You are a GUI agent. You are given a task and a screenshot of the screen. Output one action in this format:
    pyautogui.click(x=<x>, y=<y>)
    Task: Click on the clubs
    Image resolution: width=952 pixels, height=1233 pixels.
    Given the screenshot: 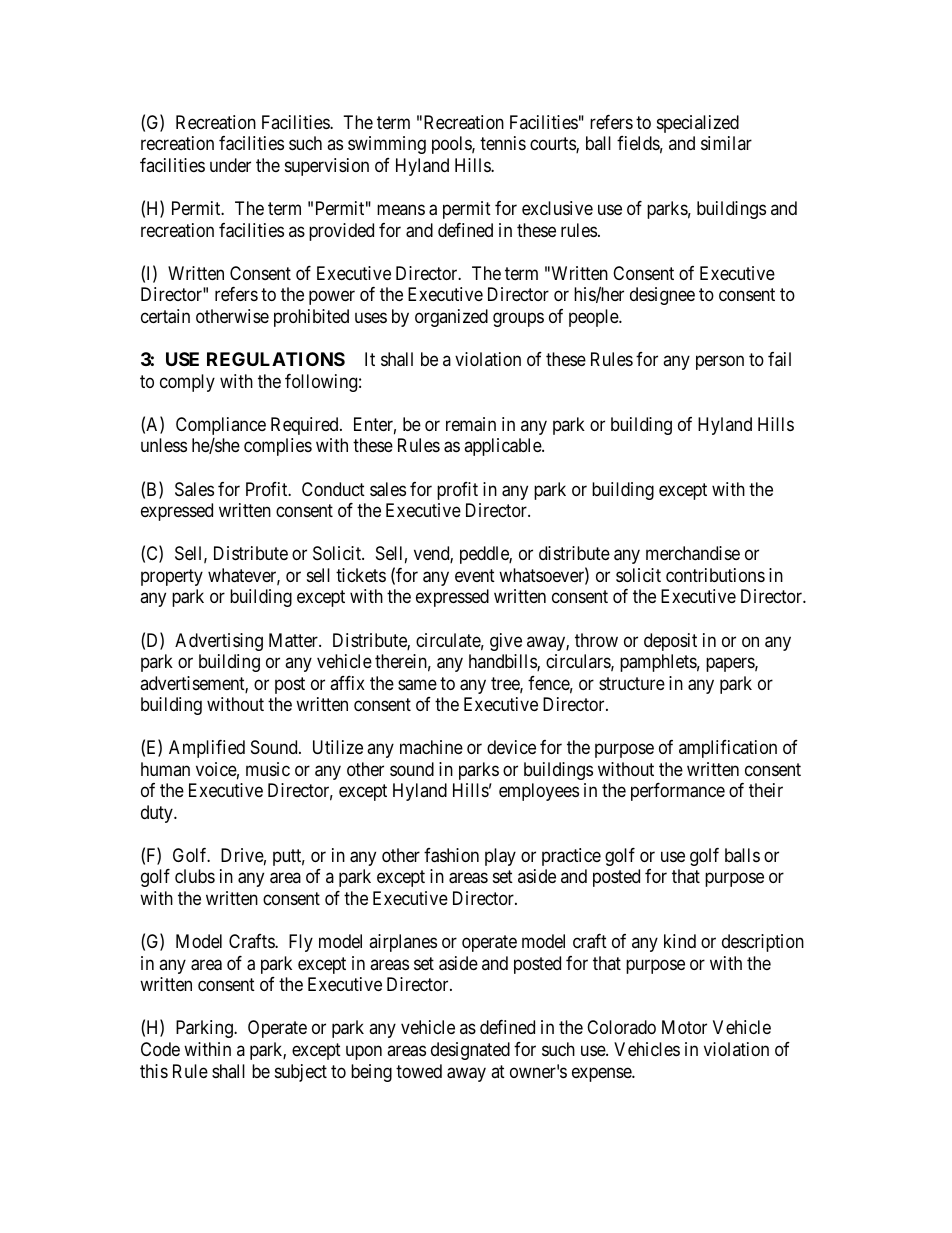 What is the action you would take?
    pyautogui.click(x=195, y=876)
